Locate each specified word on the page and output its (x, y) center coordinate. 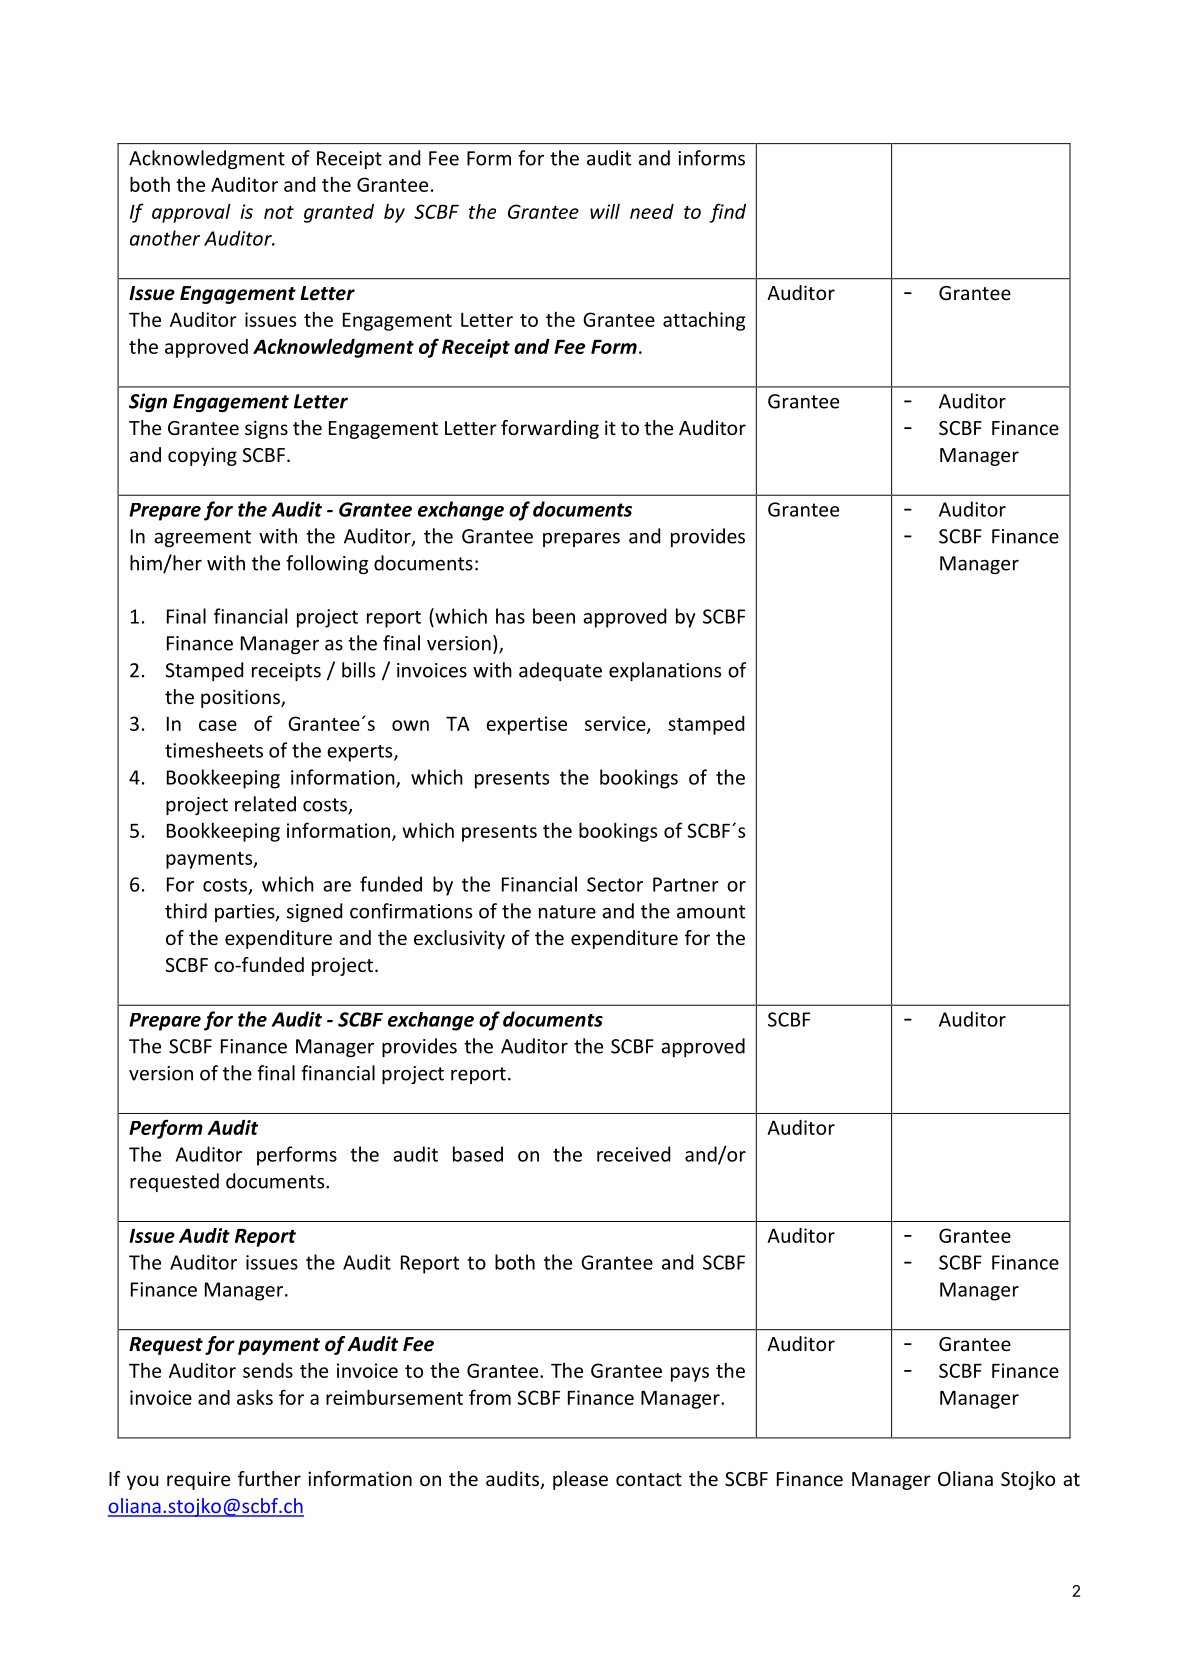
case (218, 725)
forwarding (550, 429)
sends (268, 1370)
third (186, 911)
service (616, 724)
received (633, 1154)
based (478, 1154)
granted (339, 213)
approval (191, 213)
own (410, 725)
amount (711, 912)
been (554, 616)
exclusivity (459, 939)
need (652, 211)
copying (202, 456)
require (198, 1481)
